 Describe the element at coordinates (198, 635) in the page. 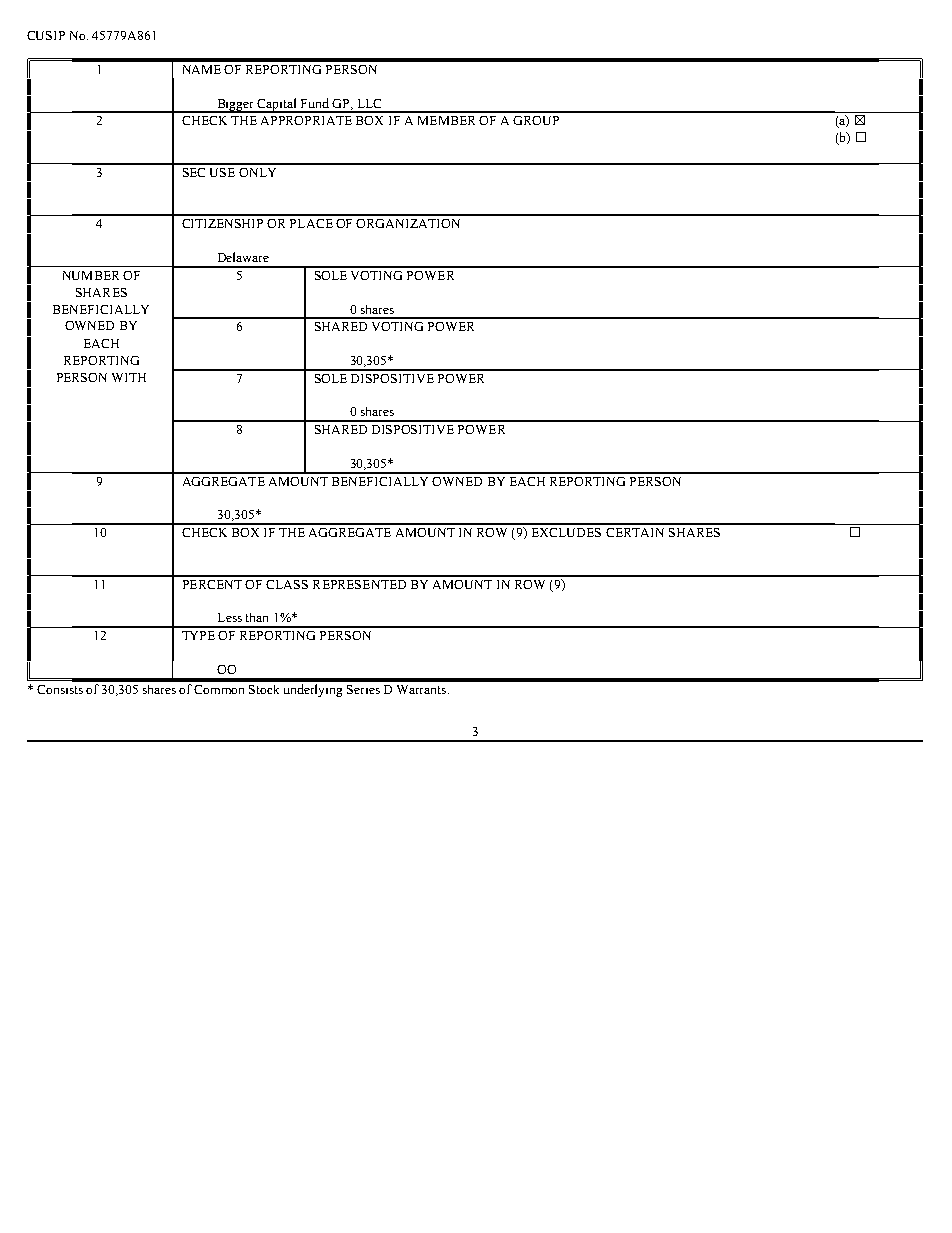

I see `TYPE` at that location.
